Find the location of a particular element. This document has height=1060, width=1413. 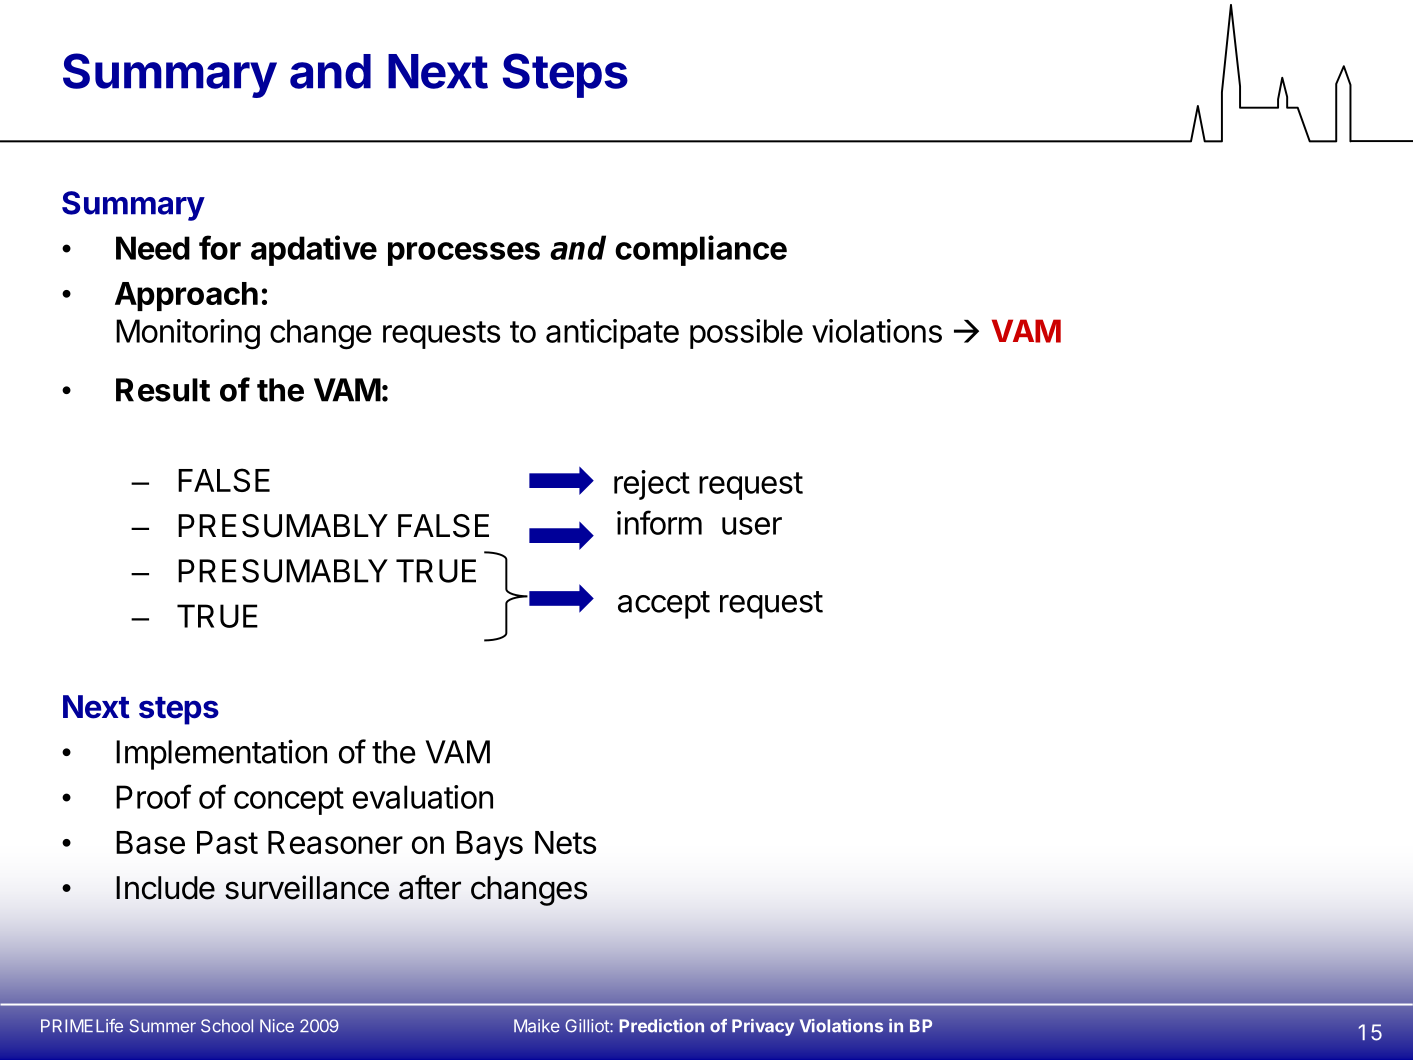

concept is located at coordinates (289, 801).
